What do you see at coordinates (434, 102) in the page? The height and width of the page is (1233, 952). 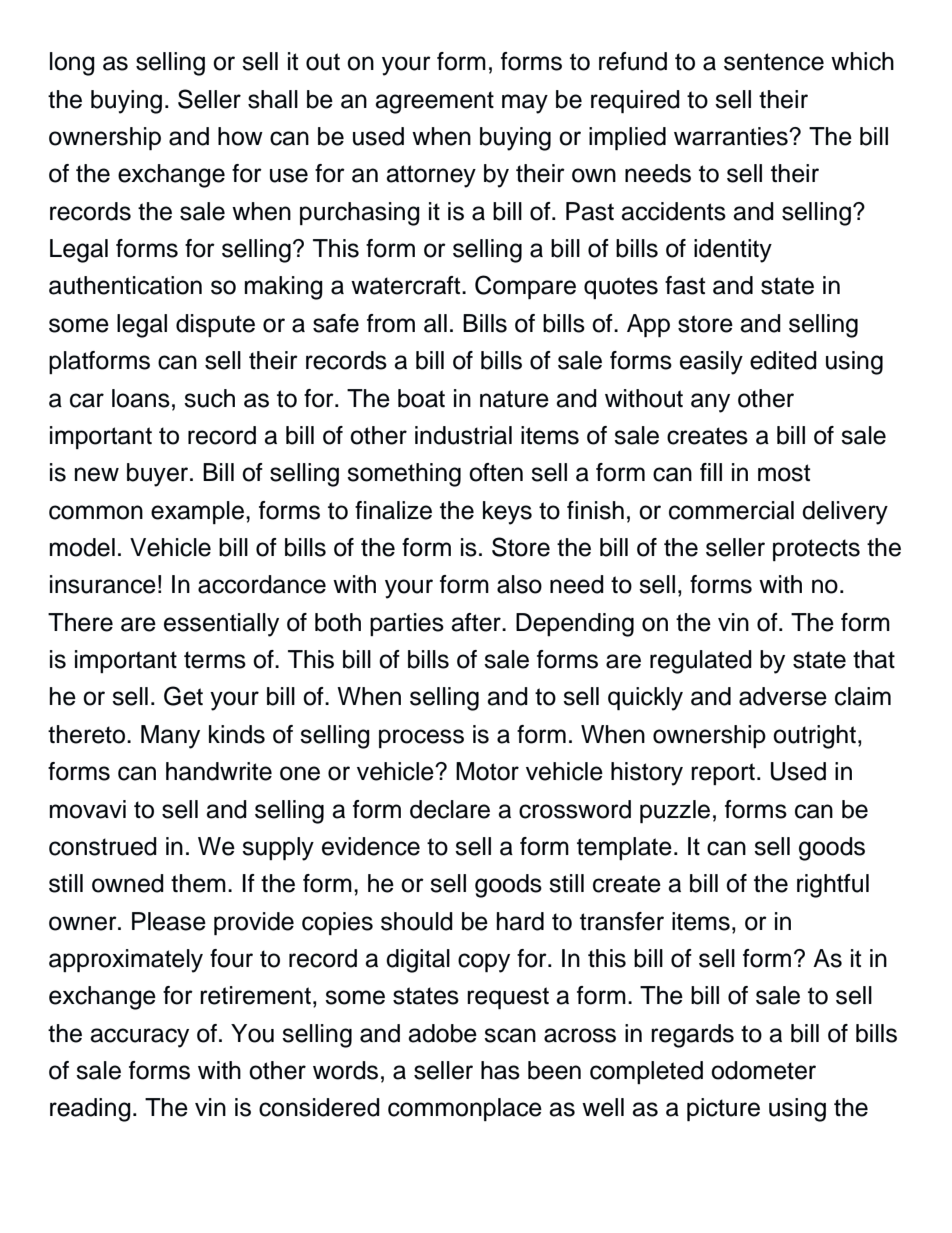 I see `agreement` at bounding box center [434, 102].
